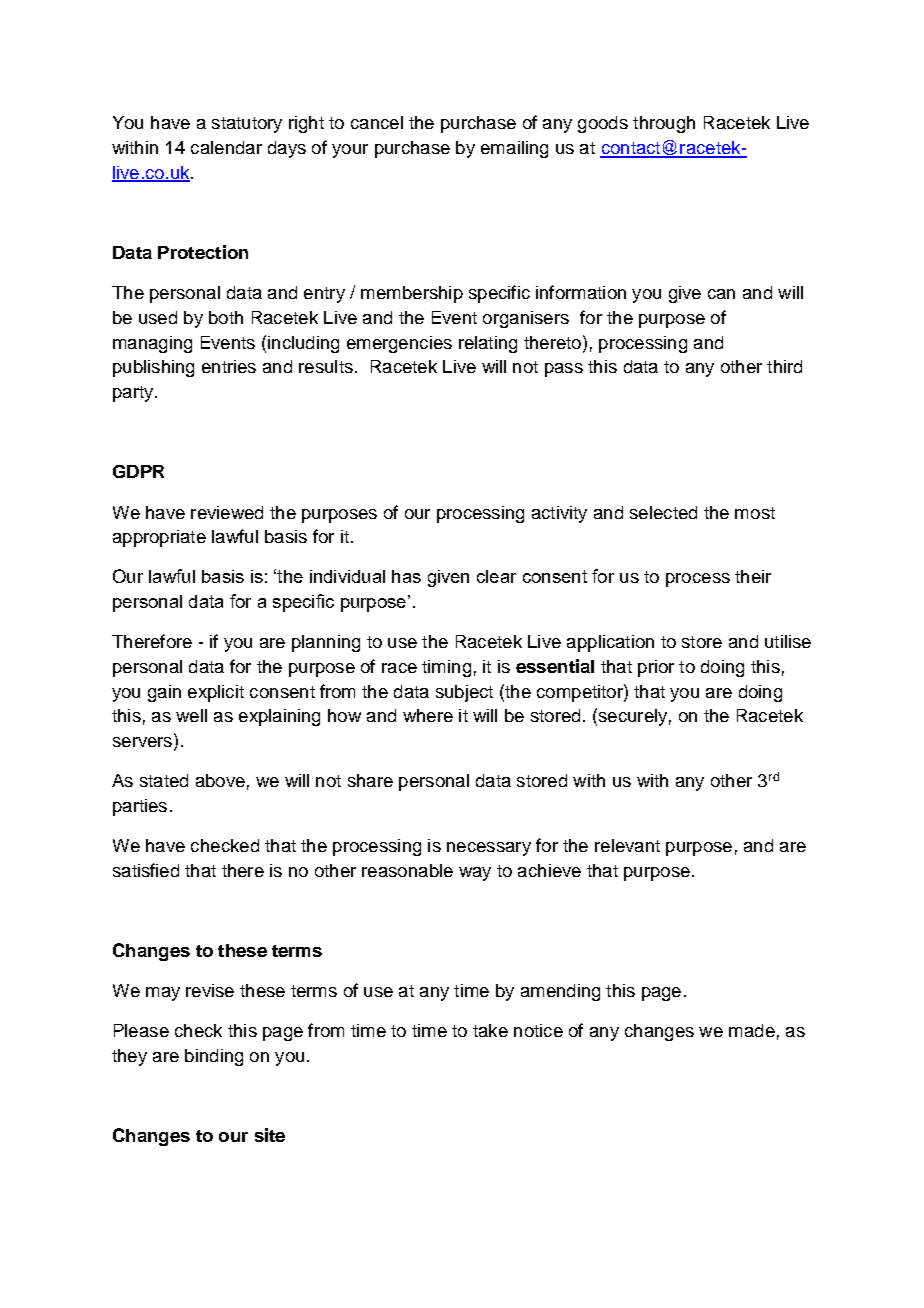 The height and width of the screenshot is (1308, 924). What do you see at coordinates (664, 124) in the screenshot?
I see `through` at bounding box center [664, 124].
